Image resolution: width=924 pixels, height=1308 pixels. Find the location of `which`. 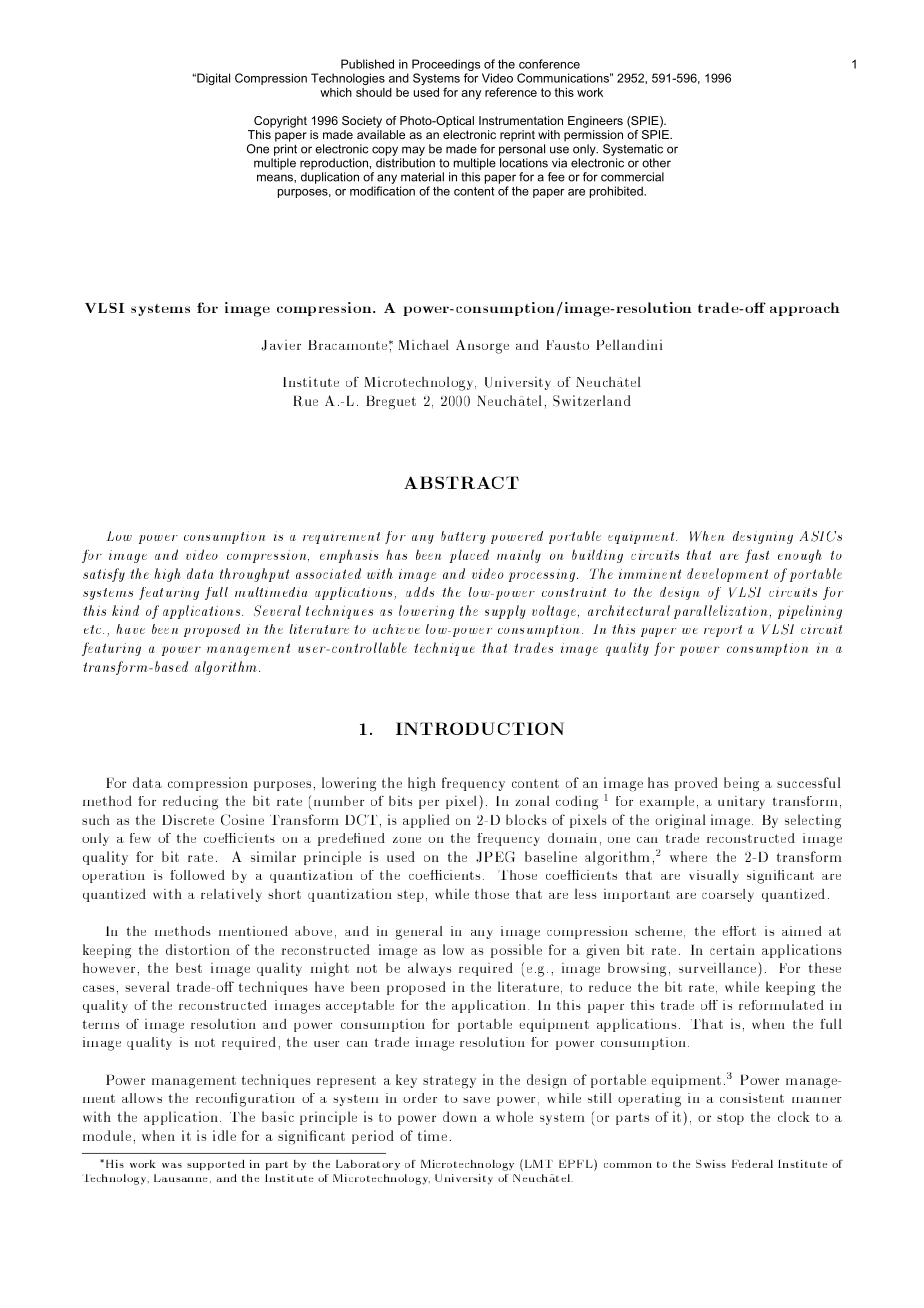

which is located at coordinates (336, 92).
